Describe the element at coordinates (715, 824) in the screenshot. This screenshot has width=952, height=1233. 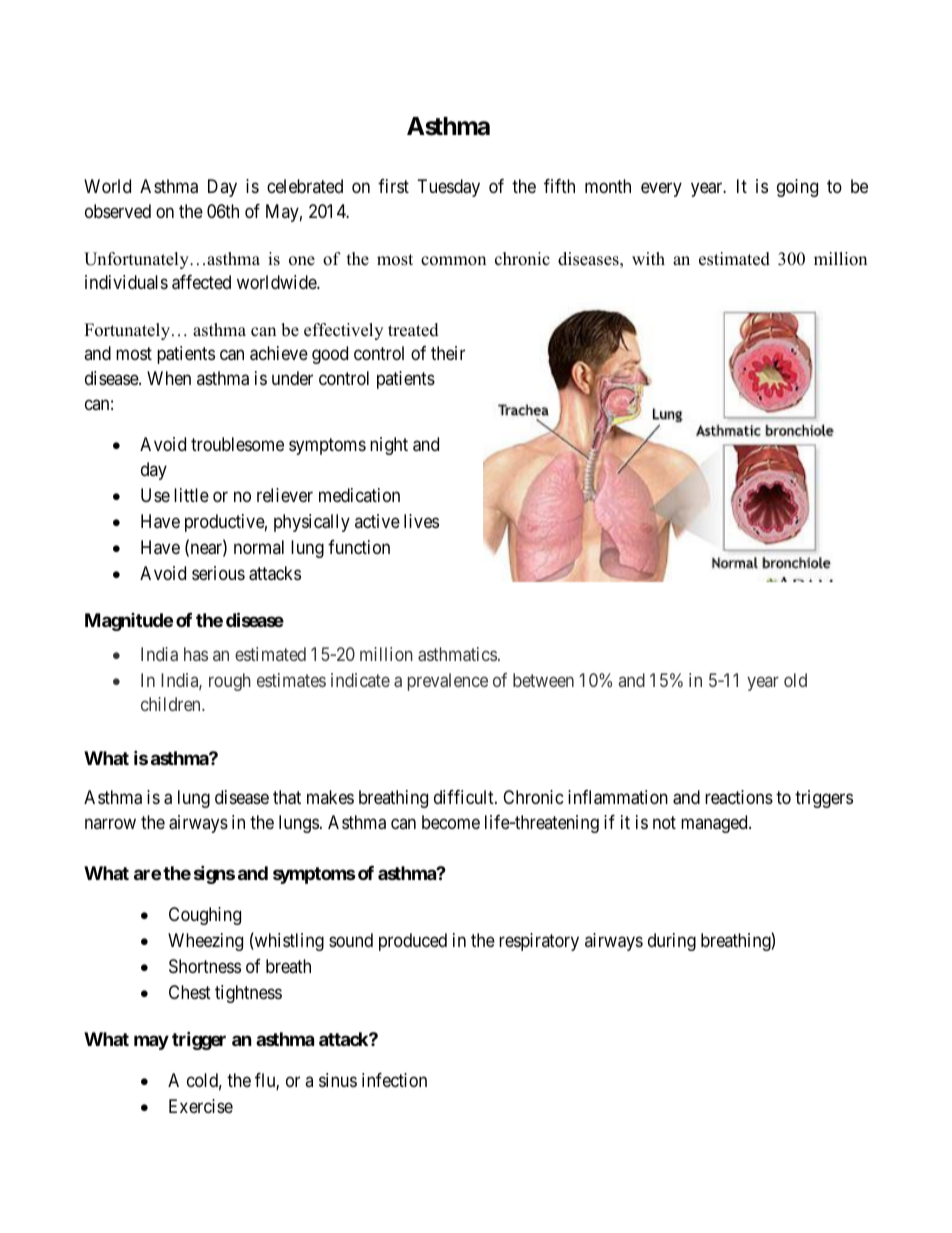
I see `managed` at that location.
